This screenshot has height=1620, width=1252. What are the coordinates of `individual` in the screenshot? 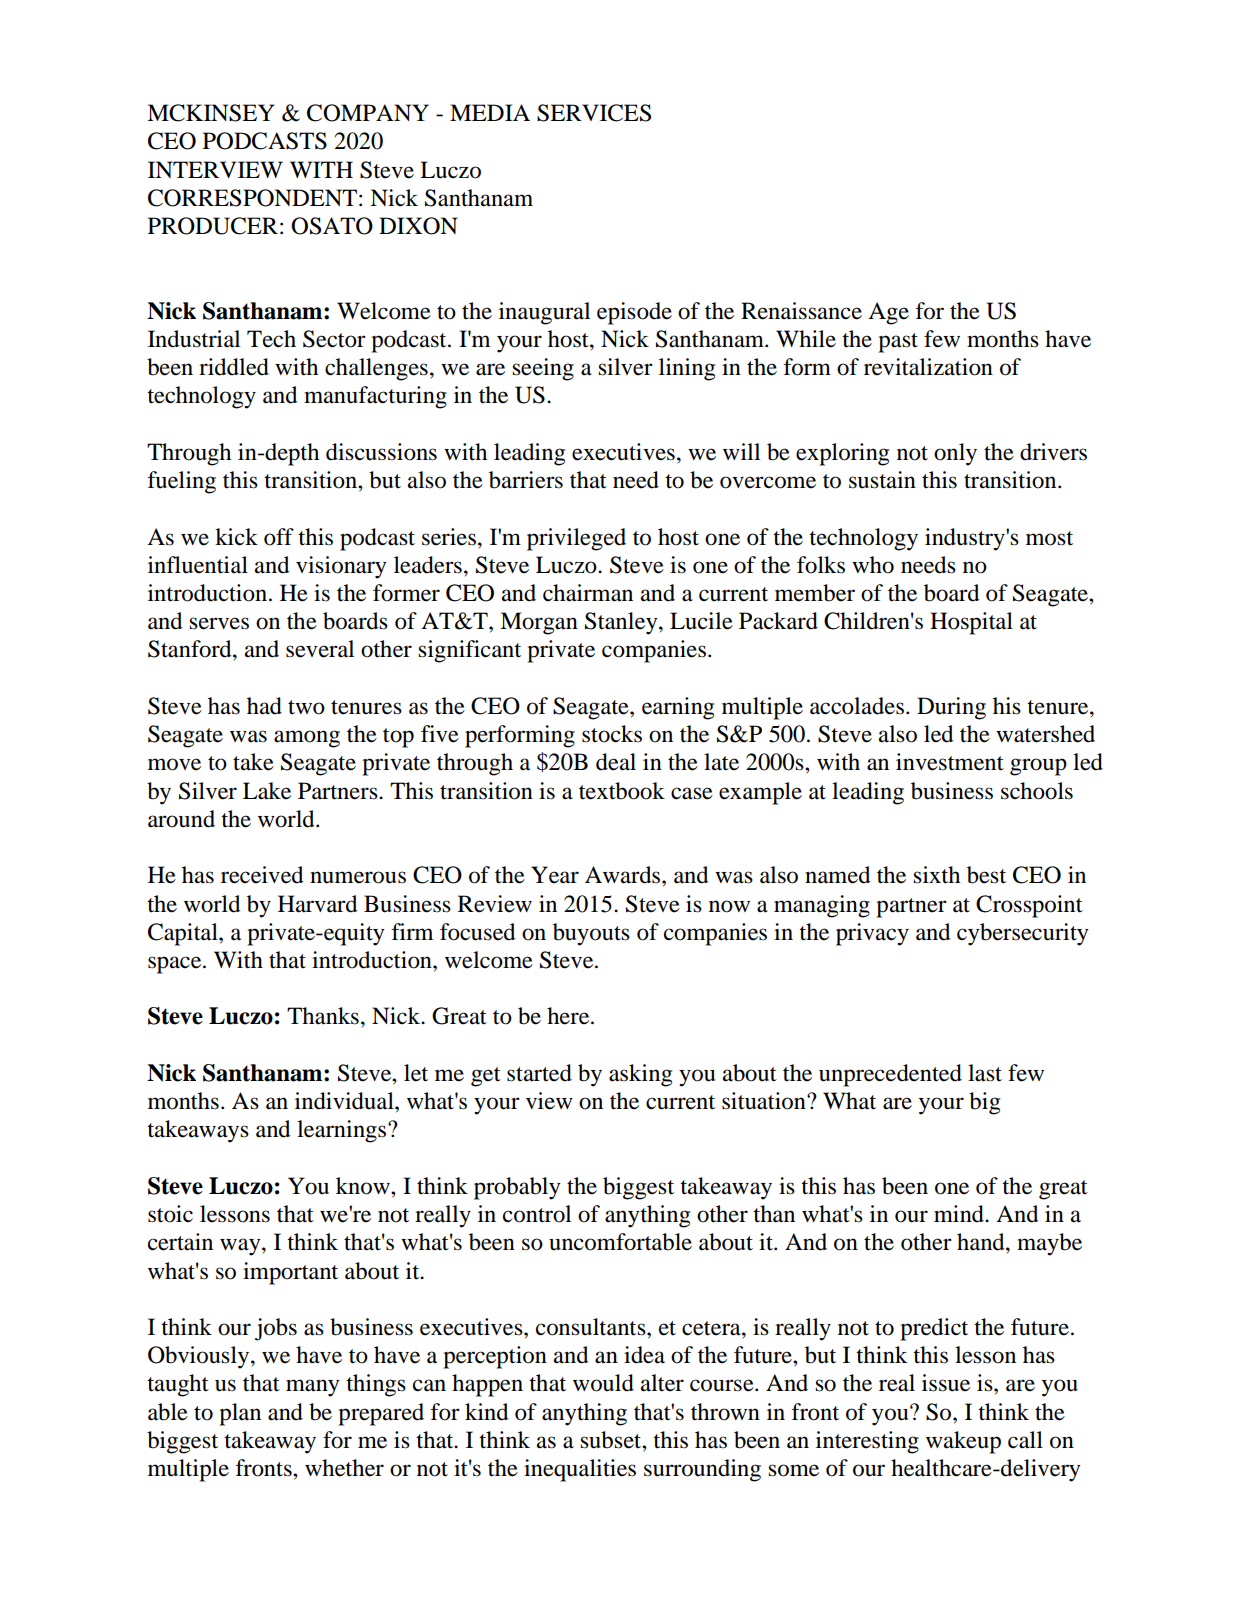 It's located at (345, 1101).
